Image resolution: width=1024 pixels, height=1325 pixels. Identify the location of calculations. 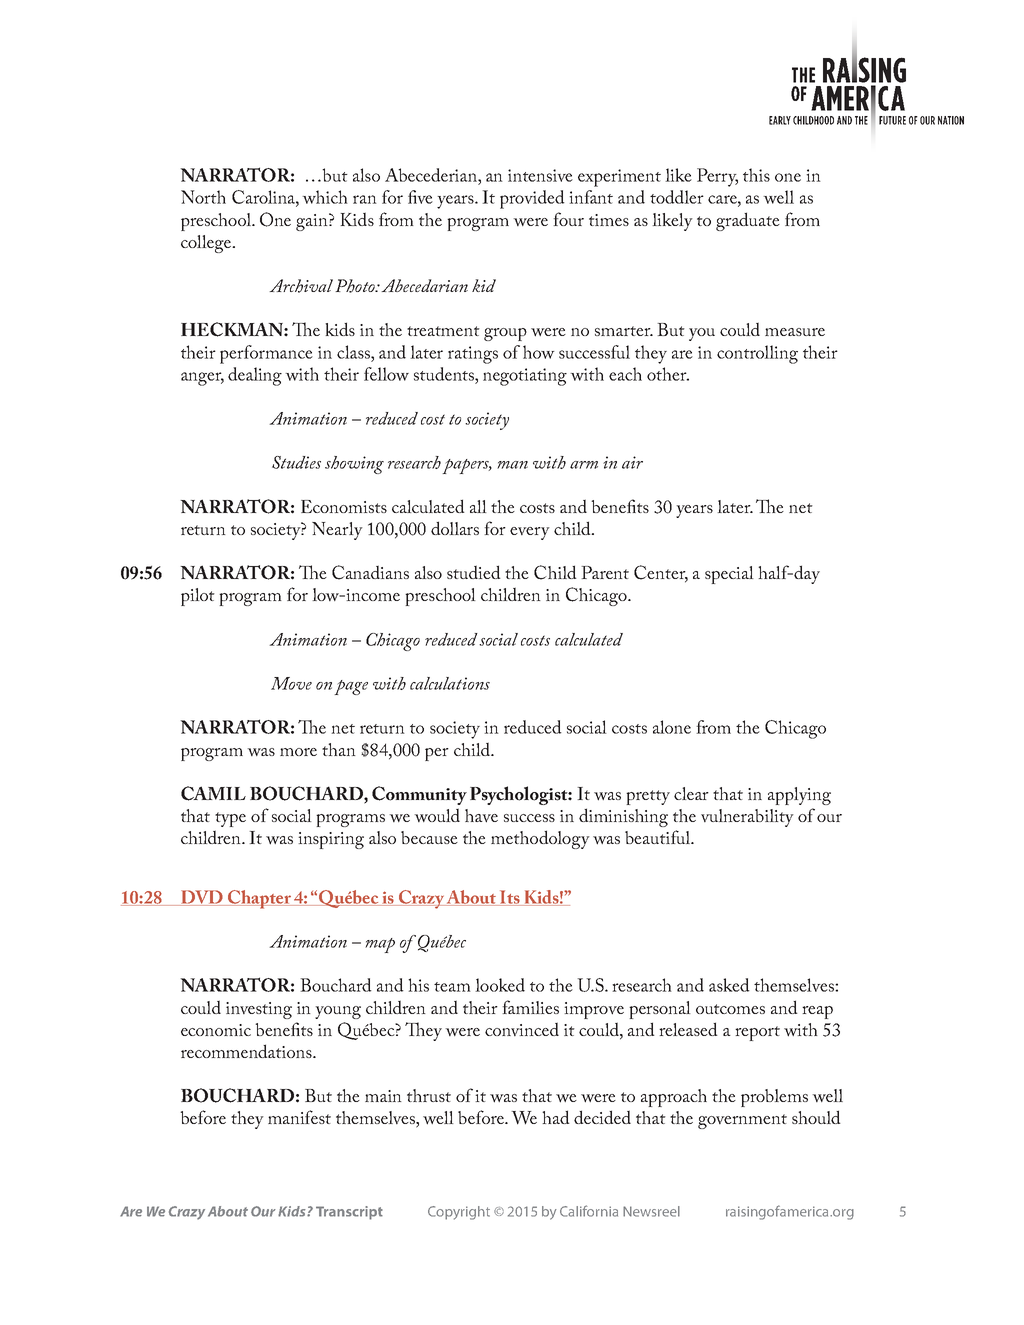
(450, 683).
